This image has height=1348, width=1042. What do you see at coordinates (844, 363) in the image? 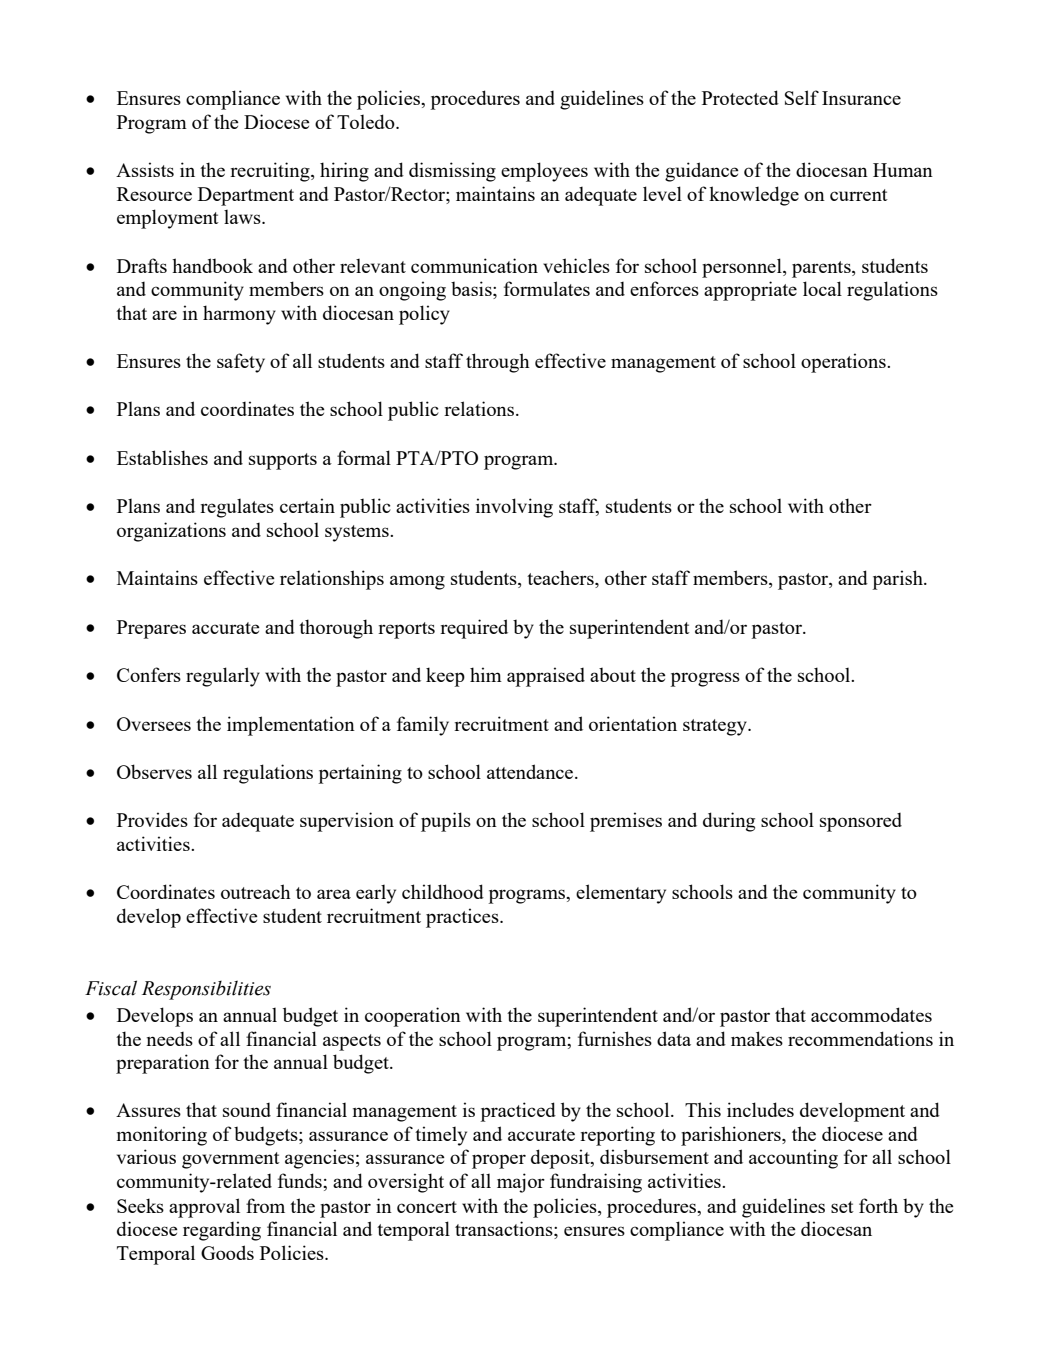
I see `operations` at bounding box center [844, 363].
